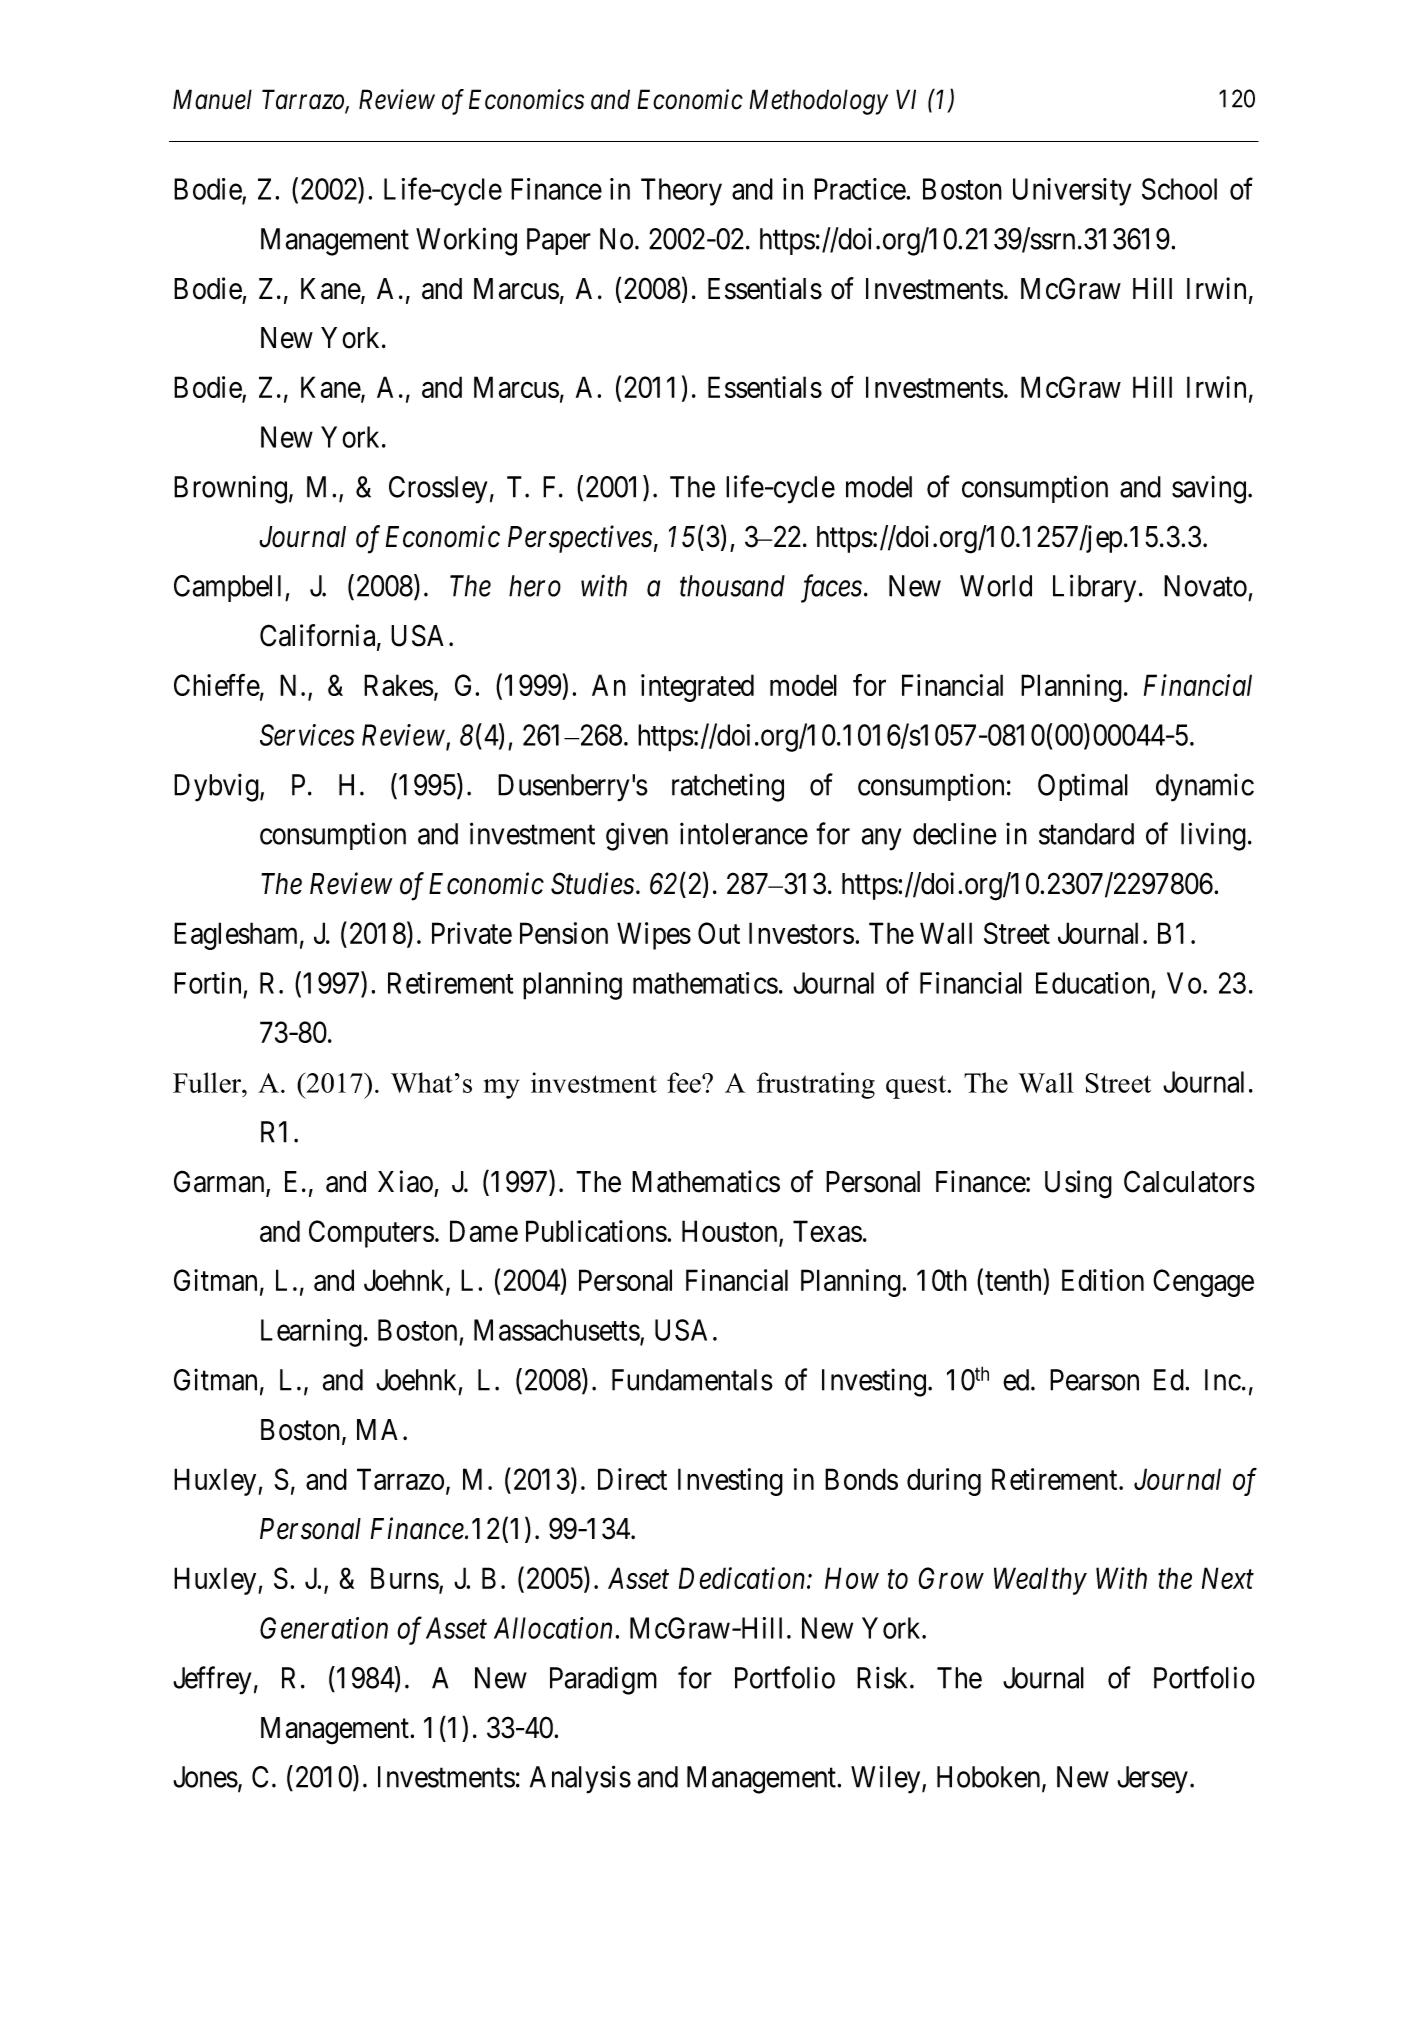  What do you see at coordinates (472, 933) in the page?
I see `Private` at bounding box center [472, 933].
